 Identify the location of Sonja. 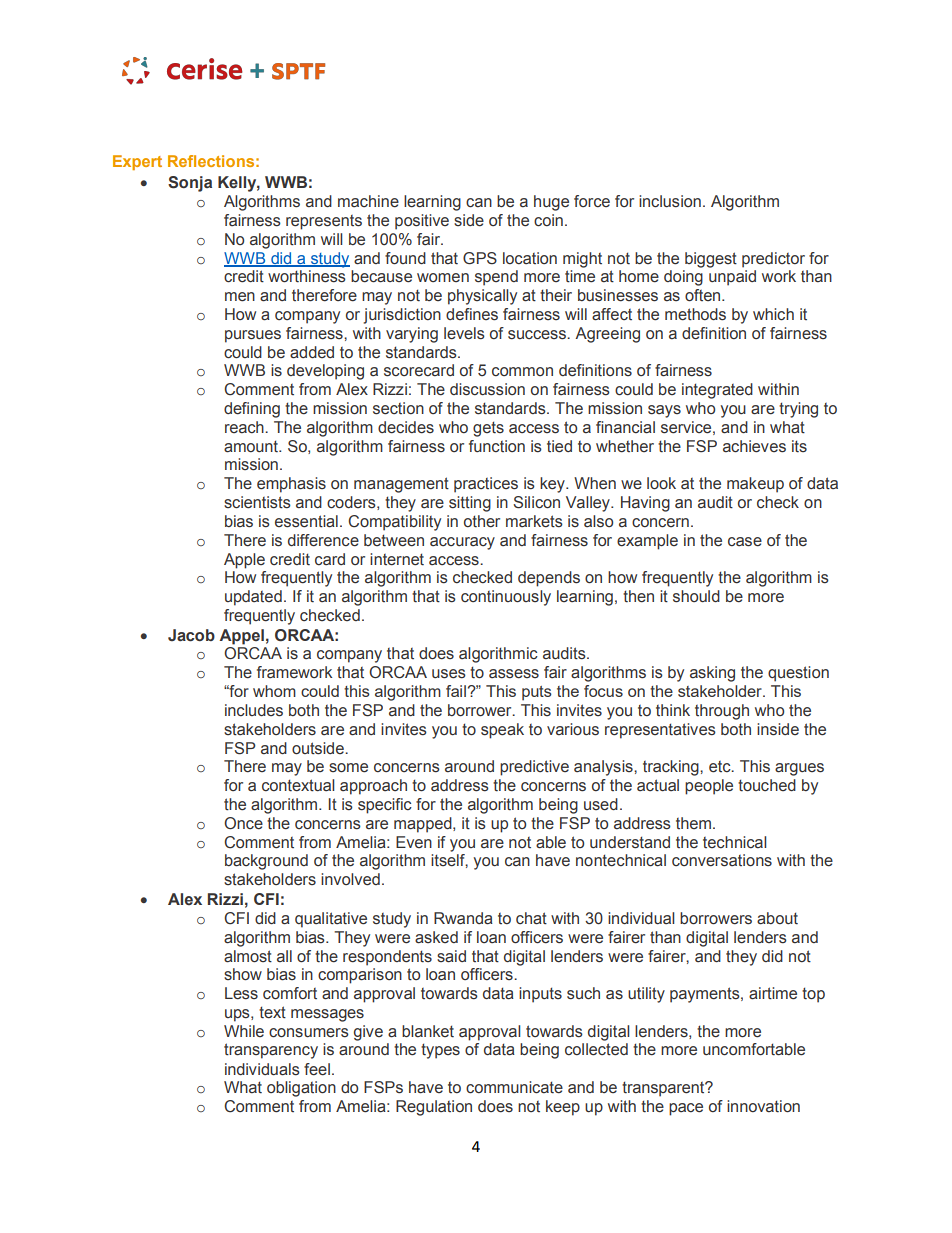
(190, 184).
